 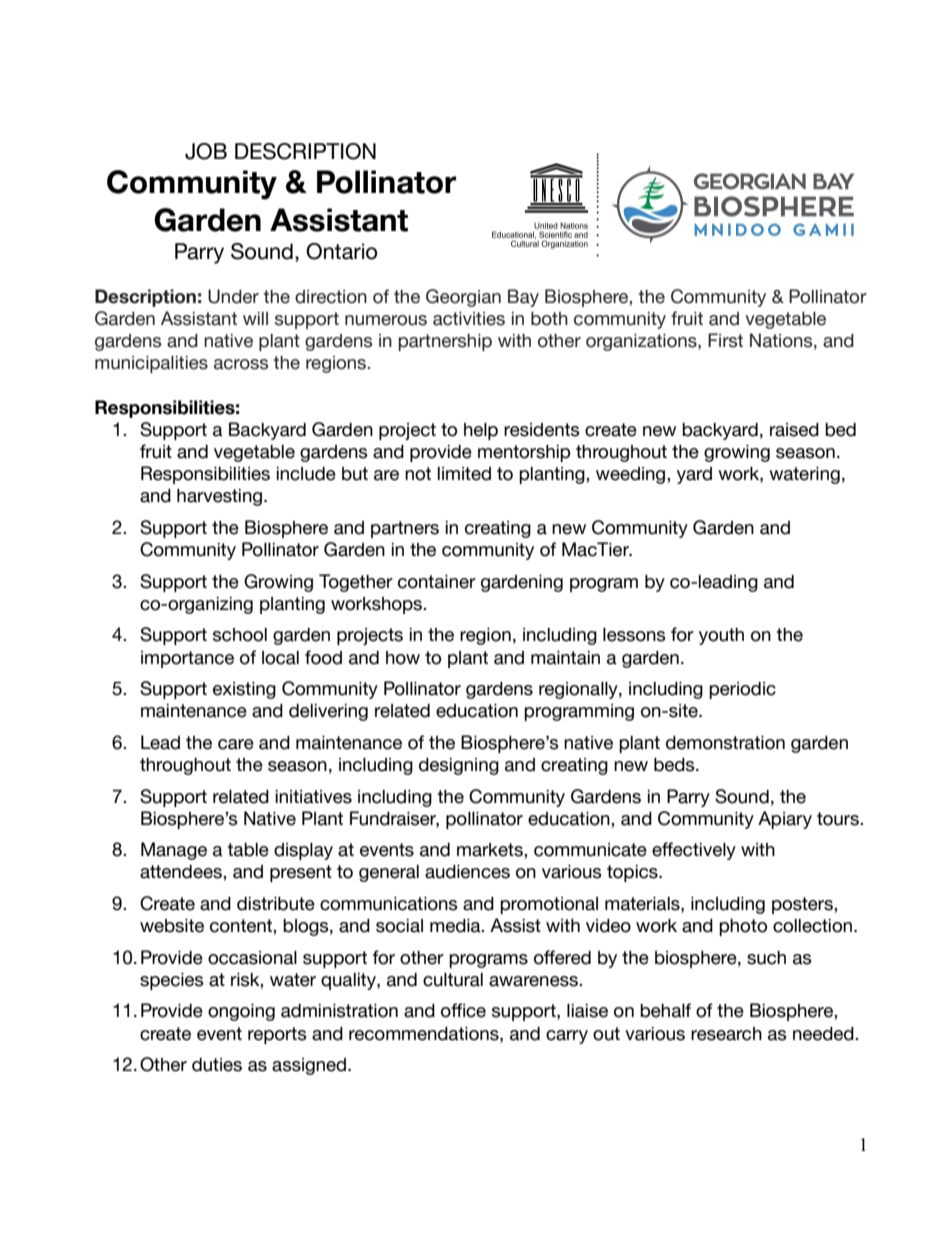 What do you see at coordinates (459, 766) in the document?
I see `designing` at bounding box center [459, 766].
